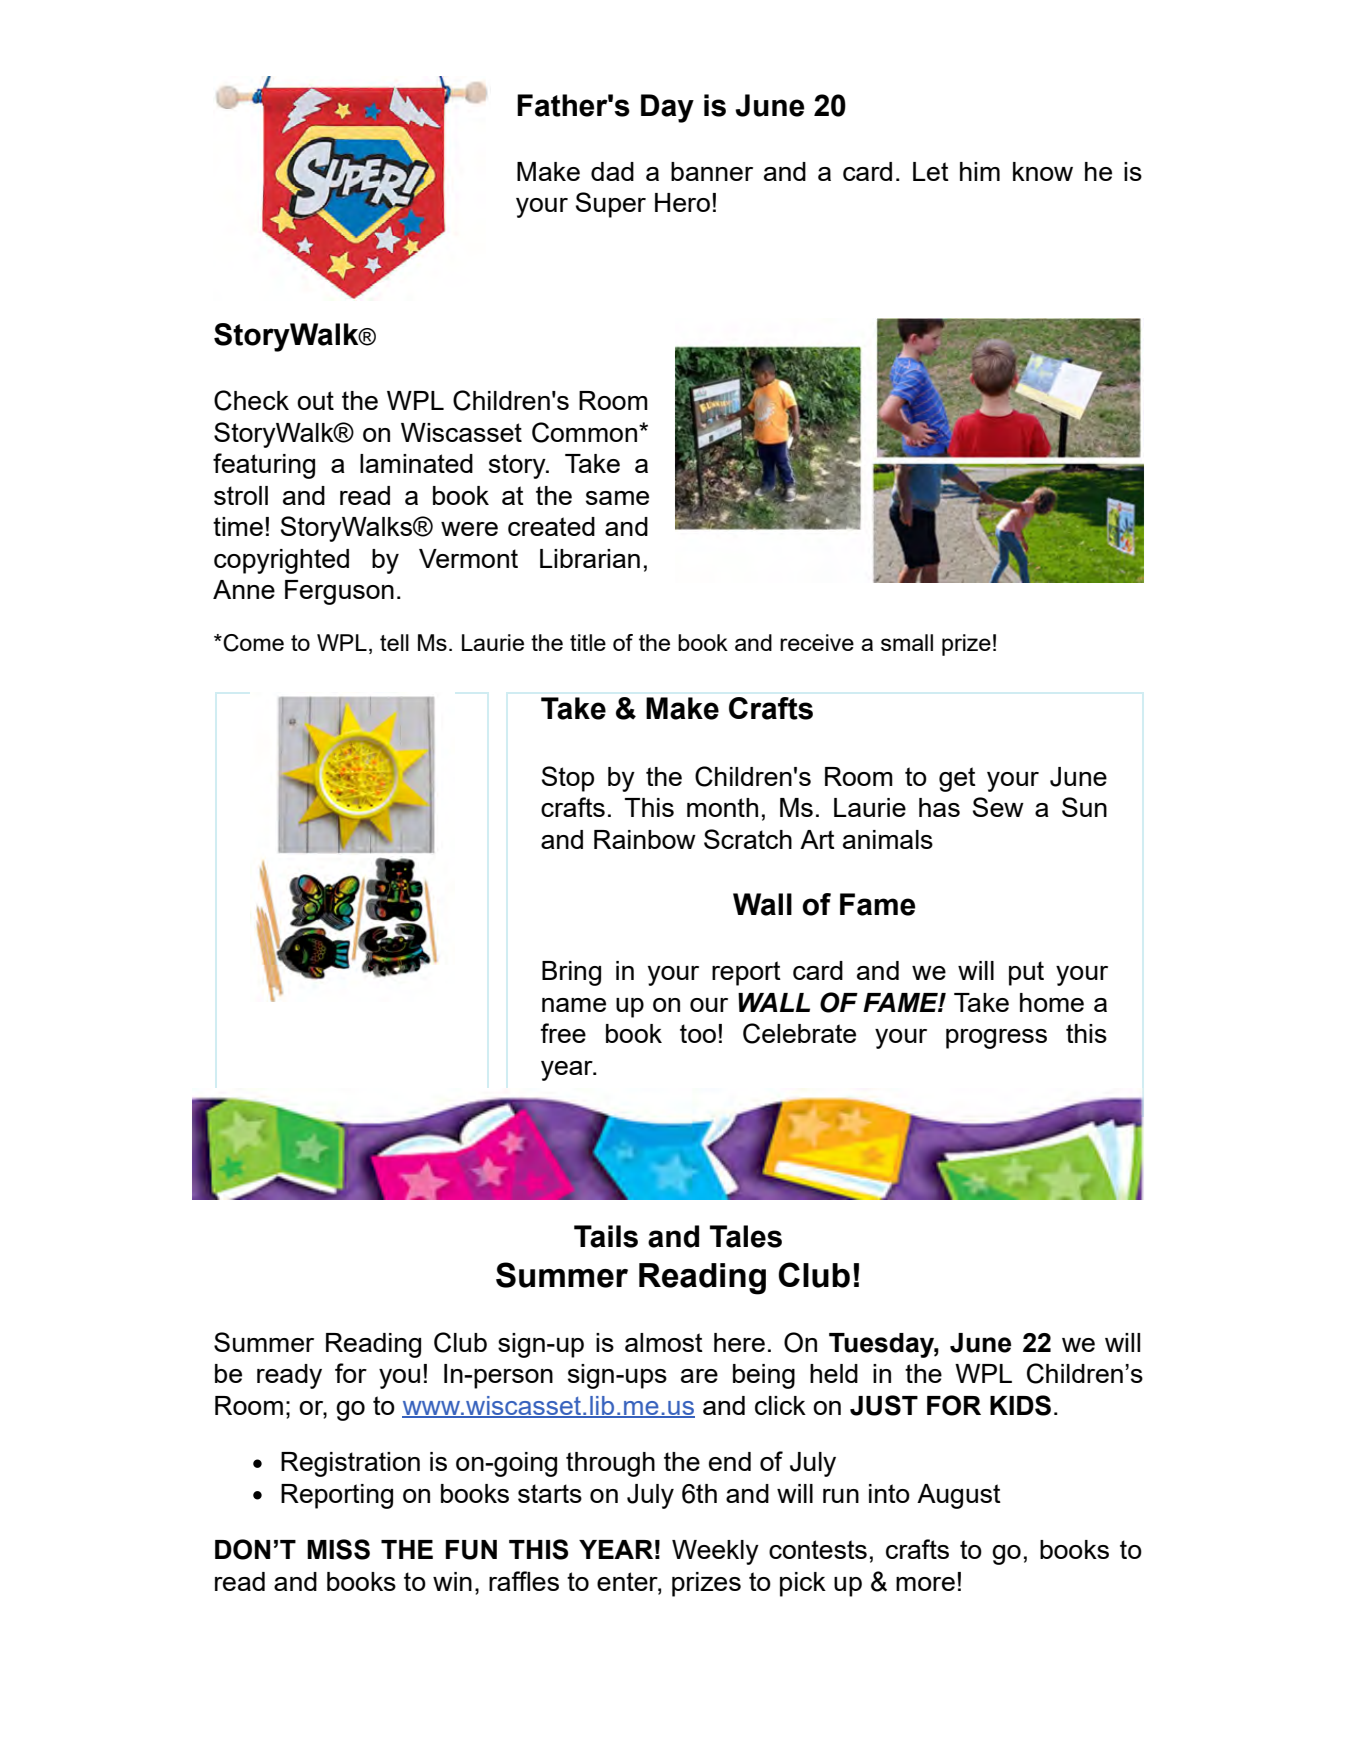  I want to click on too, so click(698, 1033).
